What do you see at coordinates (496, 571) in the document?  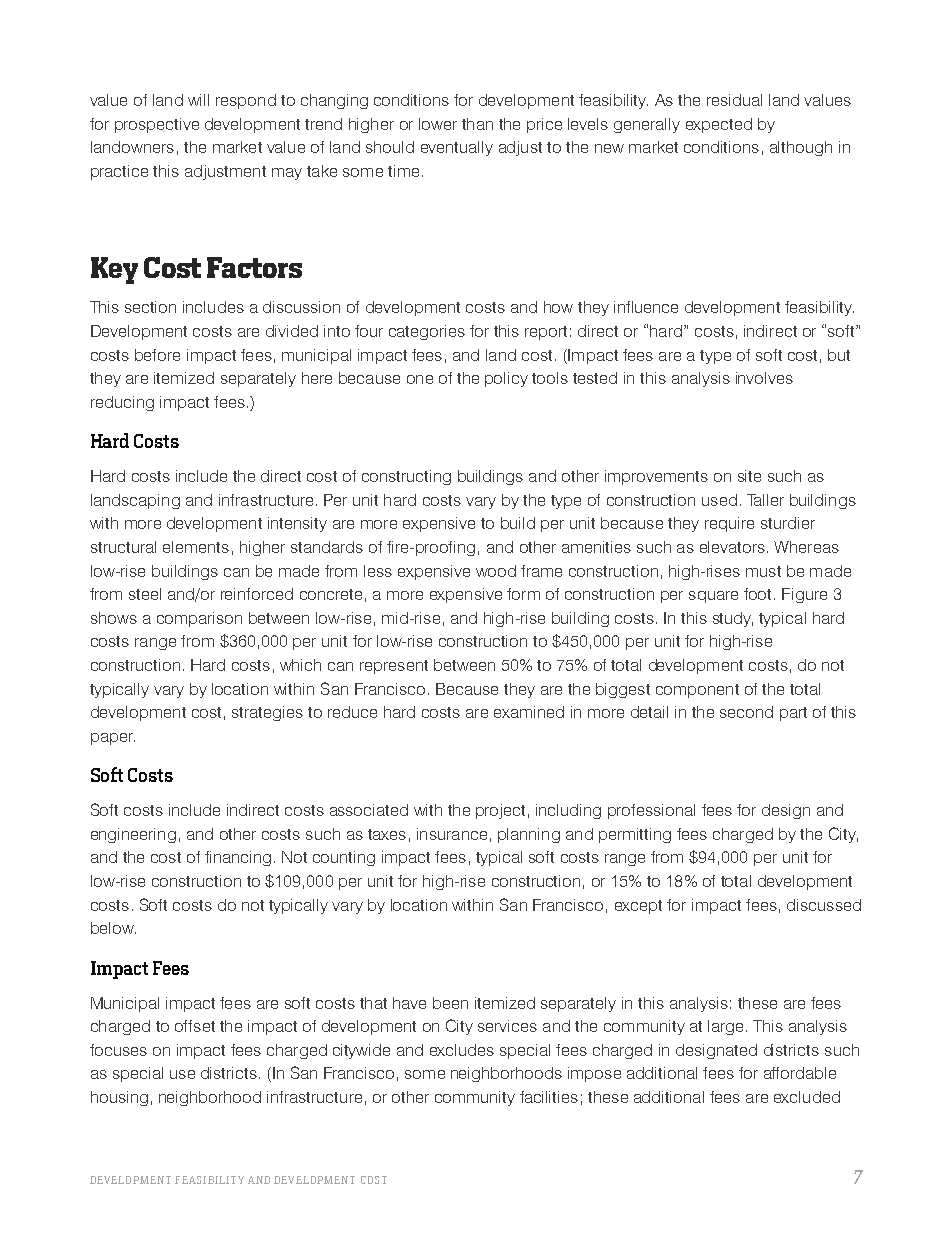 I see `wood` at bounding box center [496, 571].
